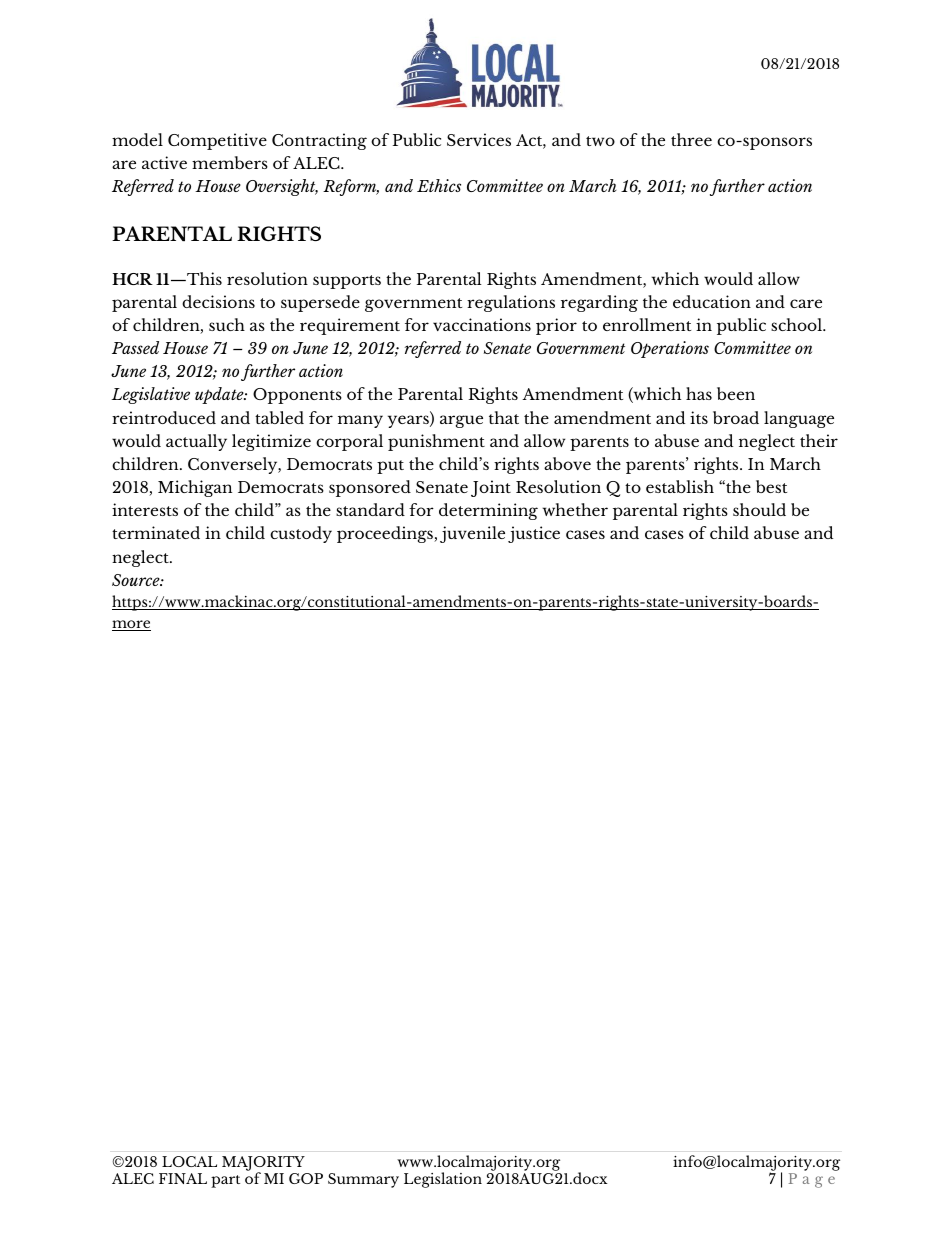  Describe the element at coordinates (491, 488) in the screenshot. I see `Joint` at that location.
